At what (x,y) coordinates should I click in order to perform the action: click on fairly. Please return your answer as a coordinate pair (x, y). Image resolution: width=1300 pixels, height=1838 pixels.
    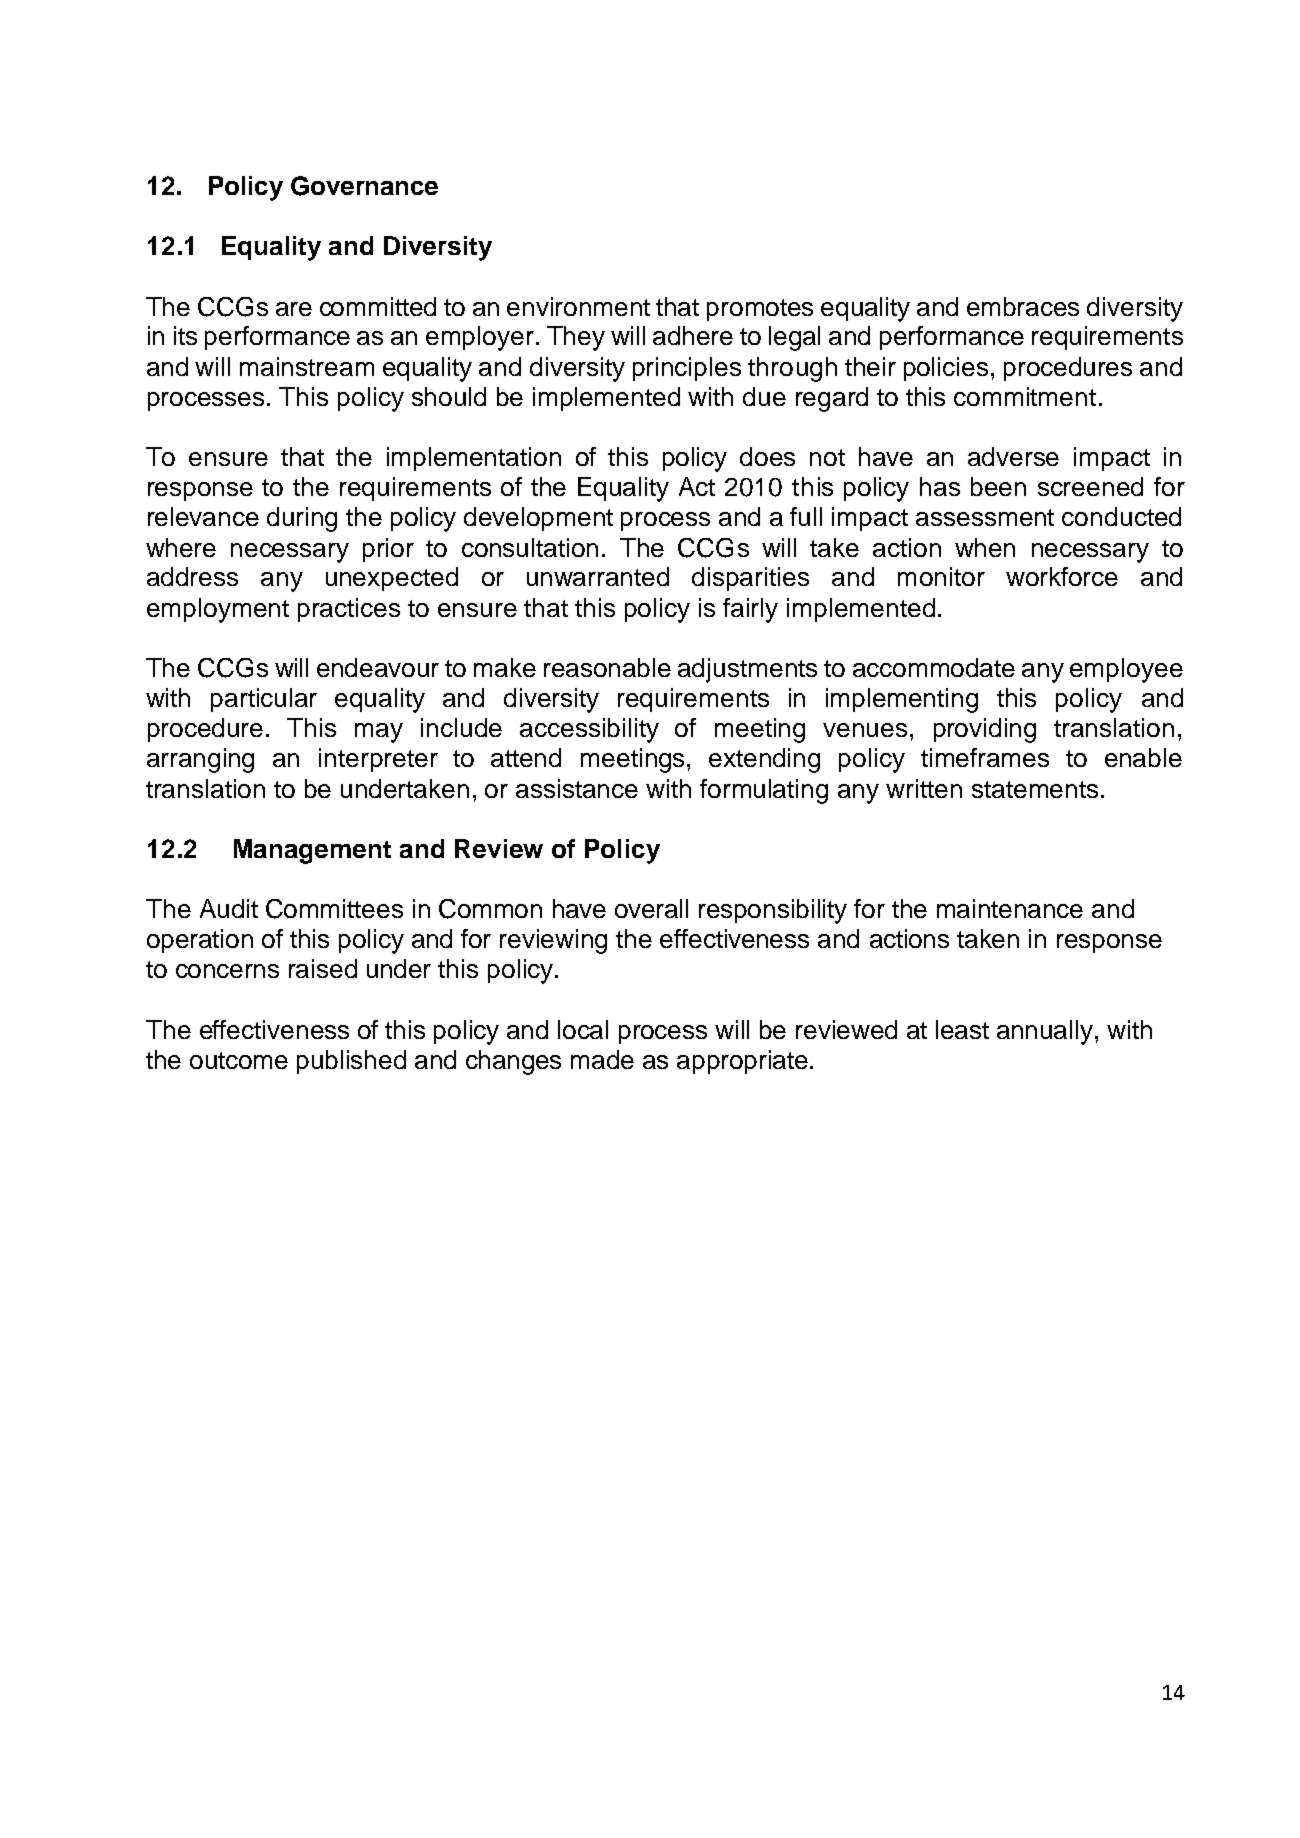
    Looking at the image, I should click on (750, 610).
